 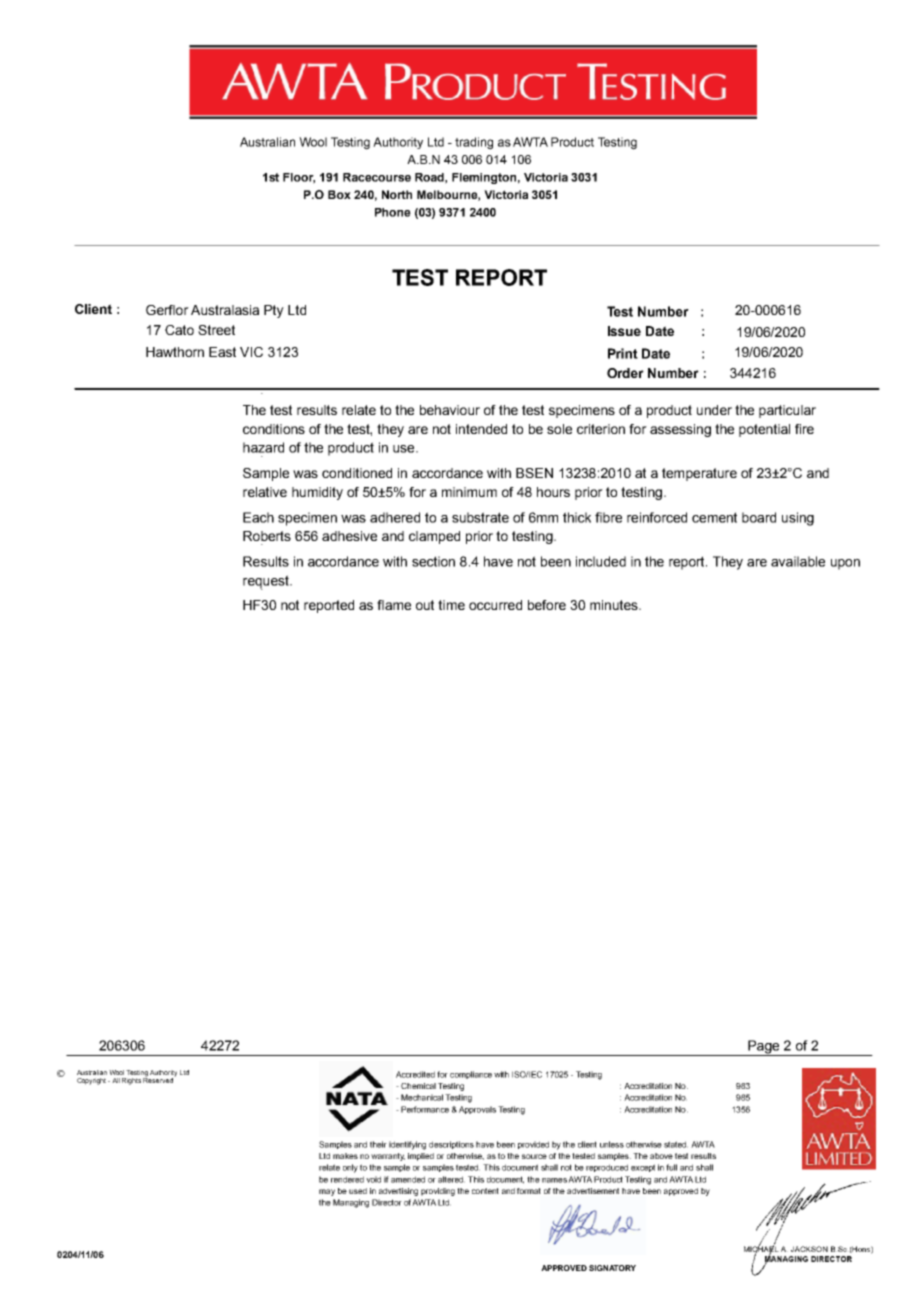 What do you see at coordinates (159, 1079) in the image?
I see `Reserved` at bounding box center [159, 1079].
